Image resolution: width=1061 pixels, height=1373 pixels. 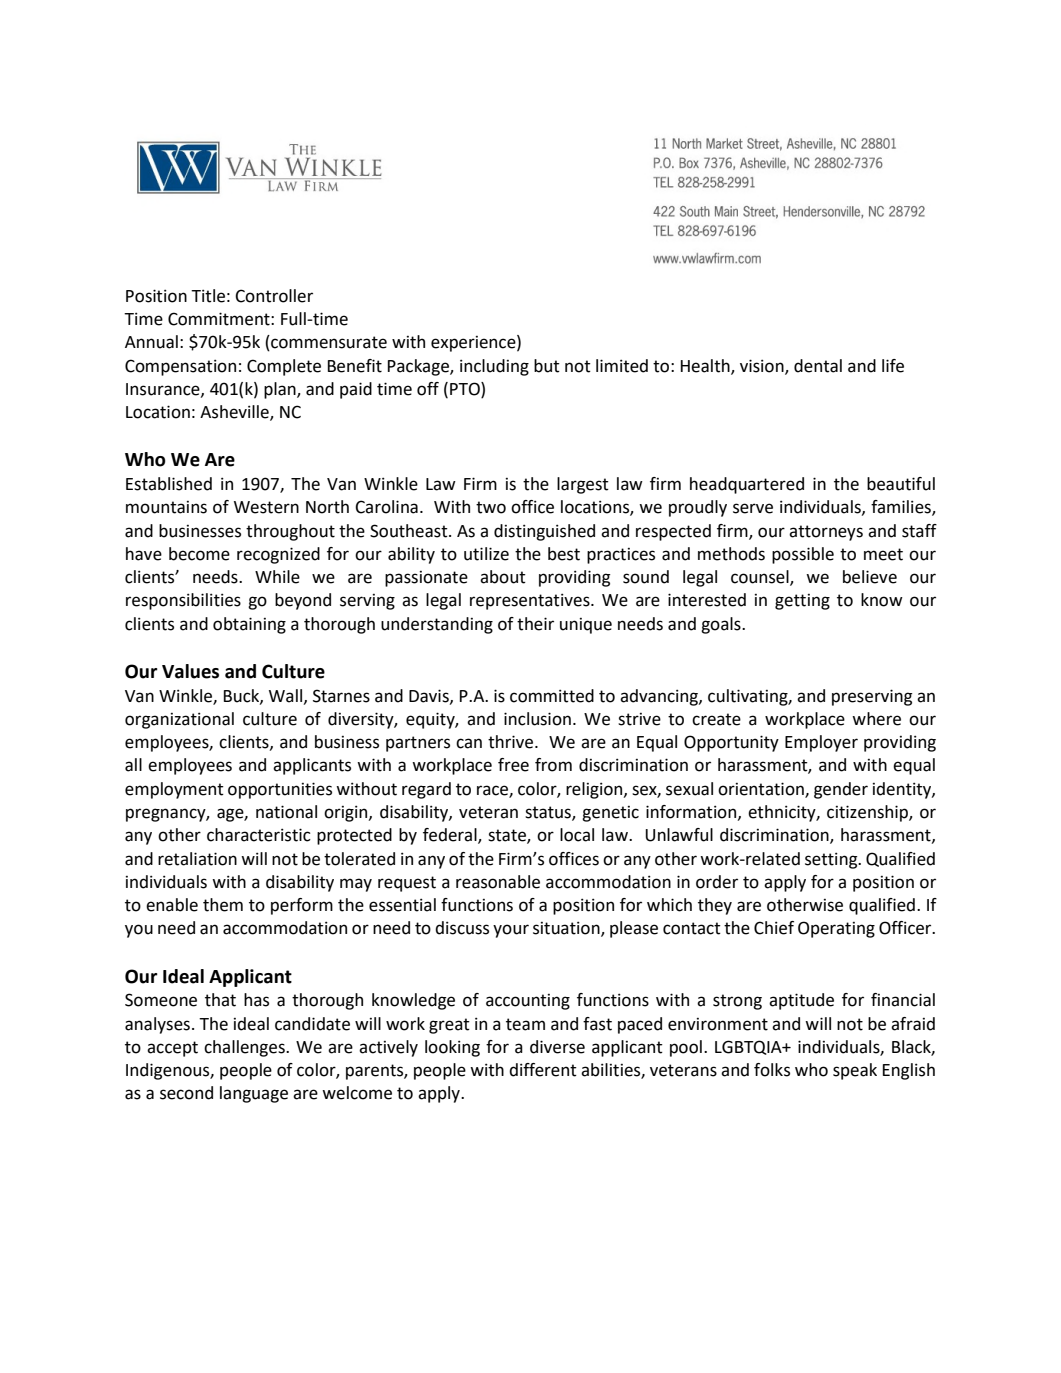 What do you see at coordinates (249, 625) in the image?
I see `obtaining` at bounding box center [249, 625].
